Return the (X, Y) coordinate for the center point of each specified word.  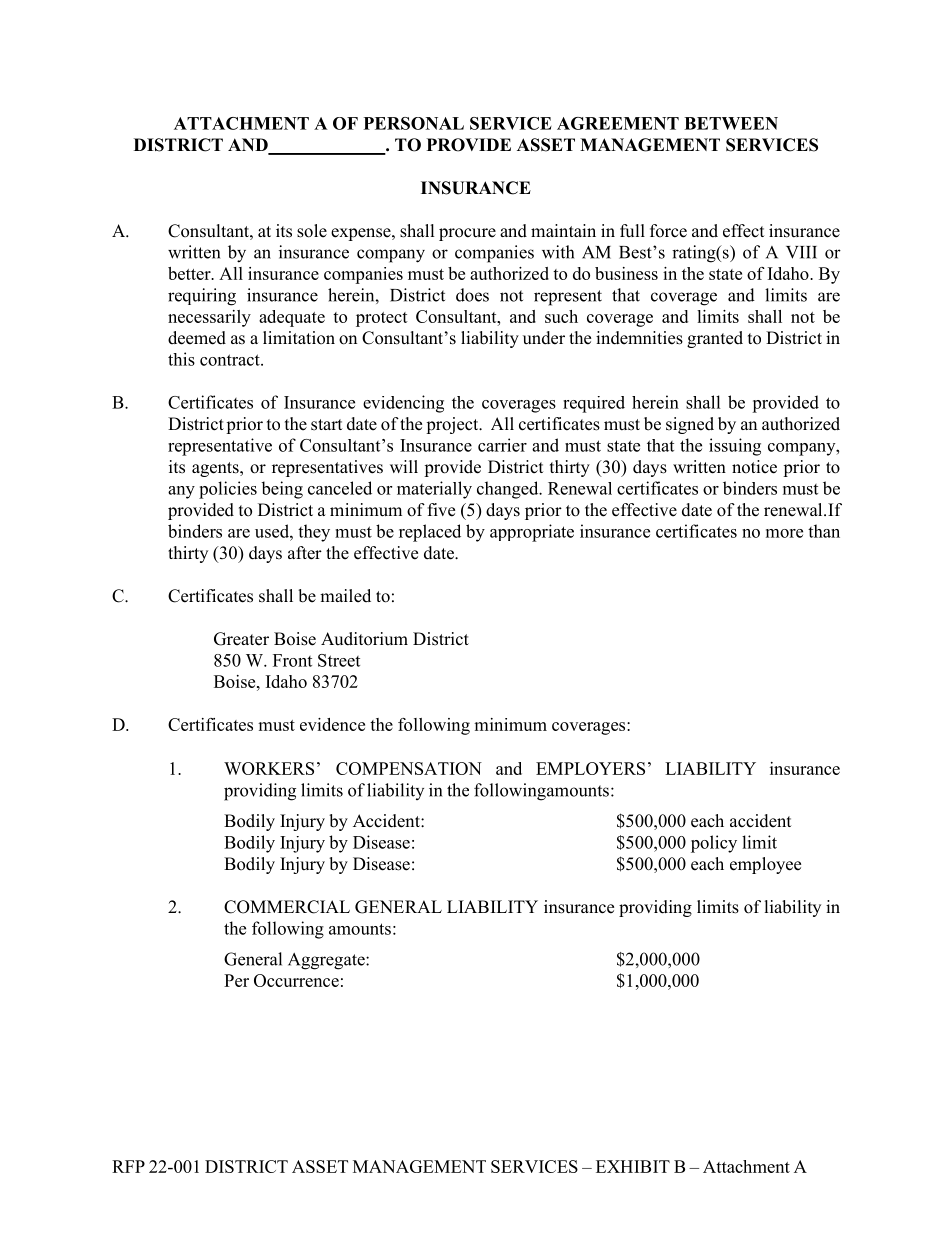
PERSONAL (414, 123)
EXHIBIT (633, 1166)
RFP (128, 1166)
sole (312, 231)
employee (765, 865)
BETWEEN (731, 123)
